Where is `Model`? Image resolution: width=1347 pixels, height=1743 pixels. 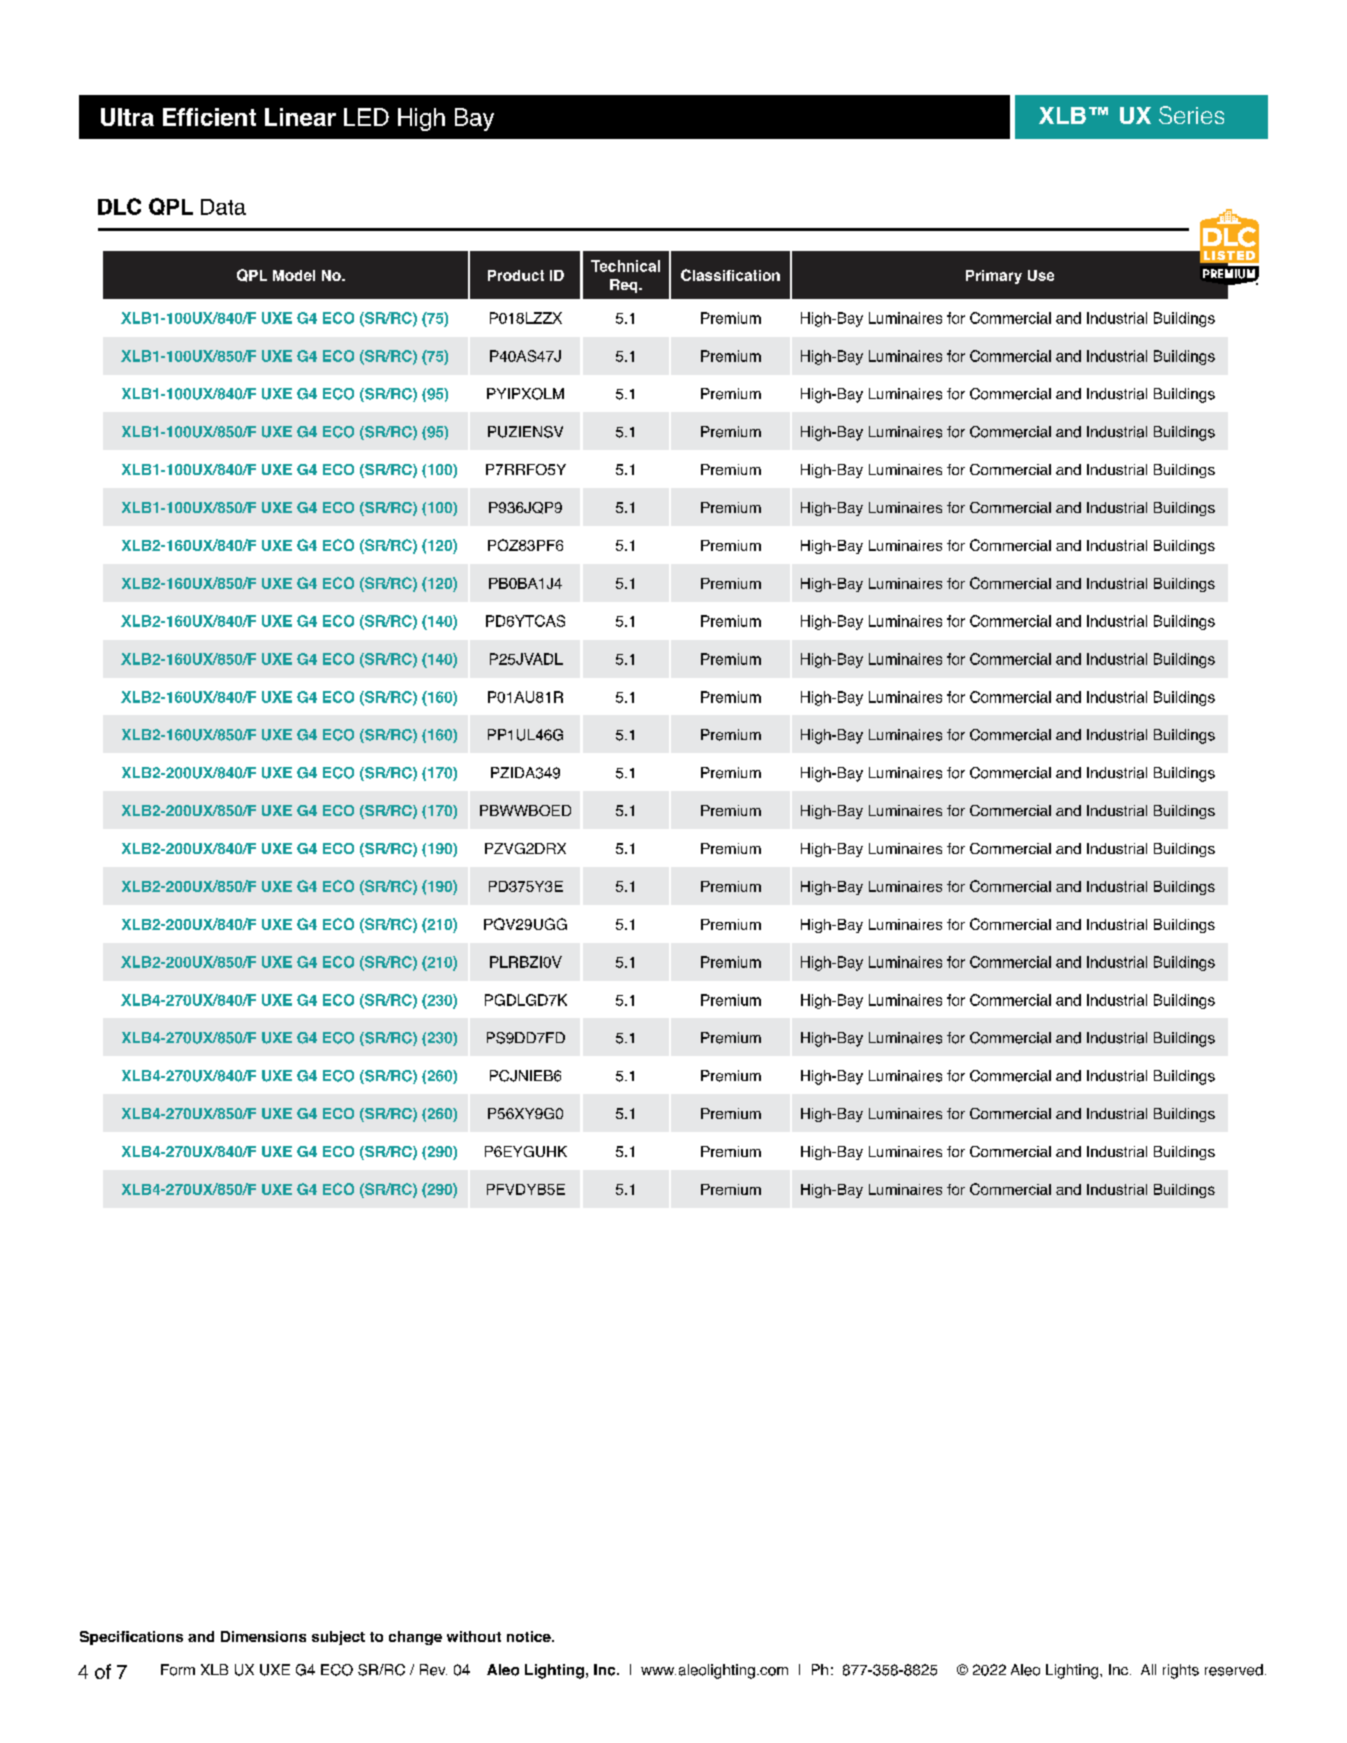 Model is located at coordinates (294, 275).
